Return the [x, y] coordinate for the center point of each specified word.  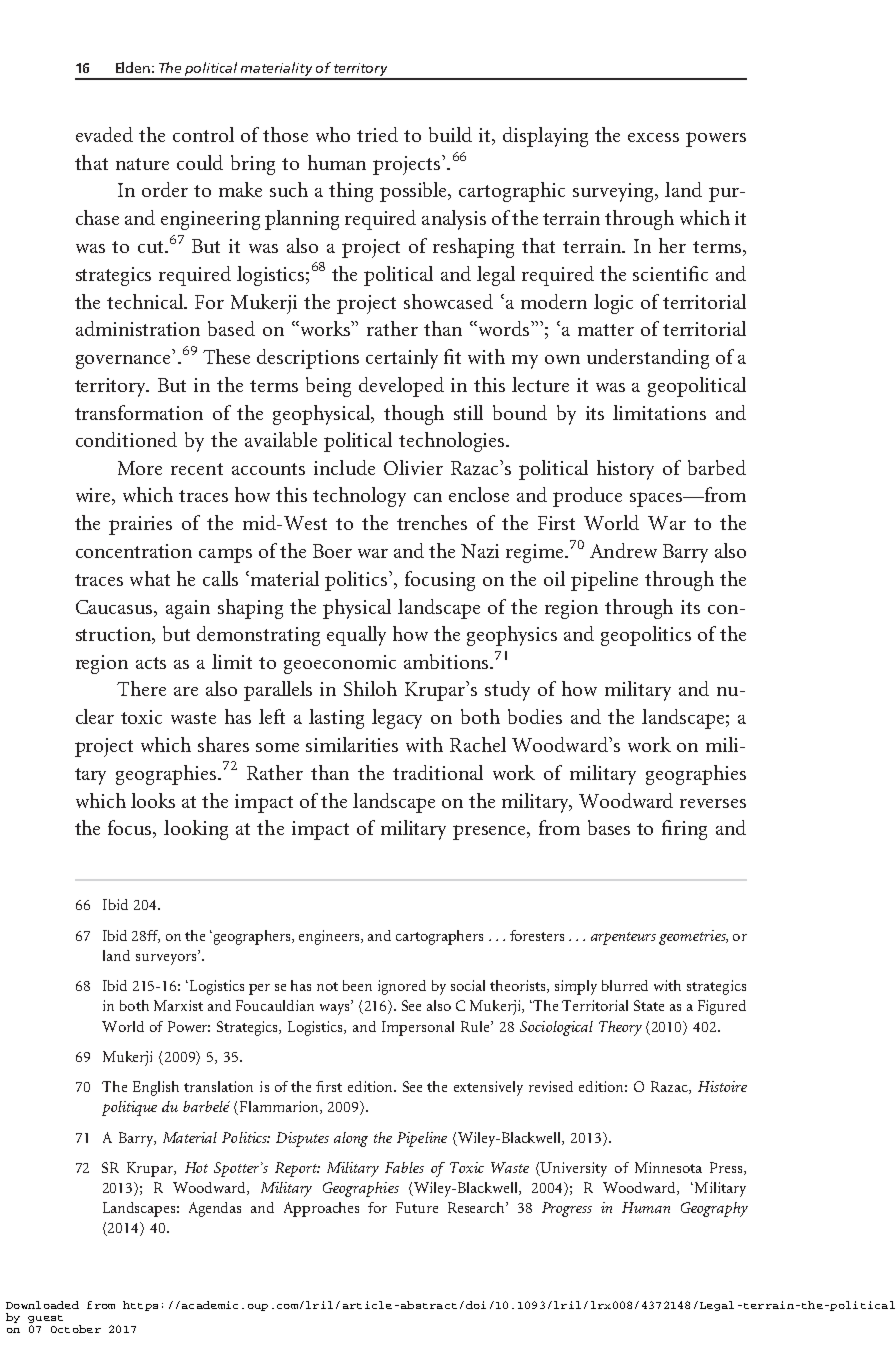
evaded [104, 134]
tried [377, 134]
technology [359, 497]
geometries [693, 937]
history [625, 470]
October [76, 1329]
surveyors [167, 959]
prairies [140, 525]
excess [653, 137]
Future [417, 1207]
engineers [330, 937]
